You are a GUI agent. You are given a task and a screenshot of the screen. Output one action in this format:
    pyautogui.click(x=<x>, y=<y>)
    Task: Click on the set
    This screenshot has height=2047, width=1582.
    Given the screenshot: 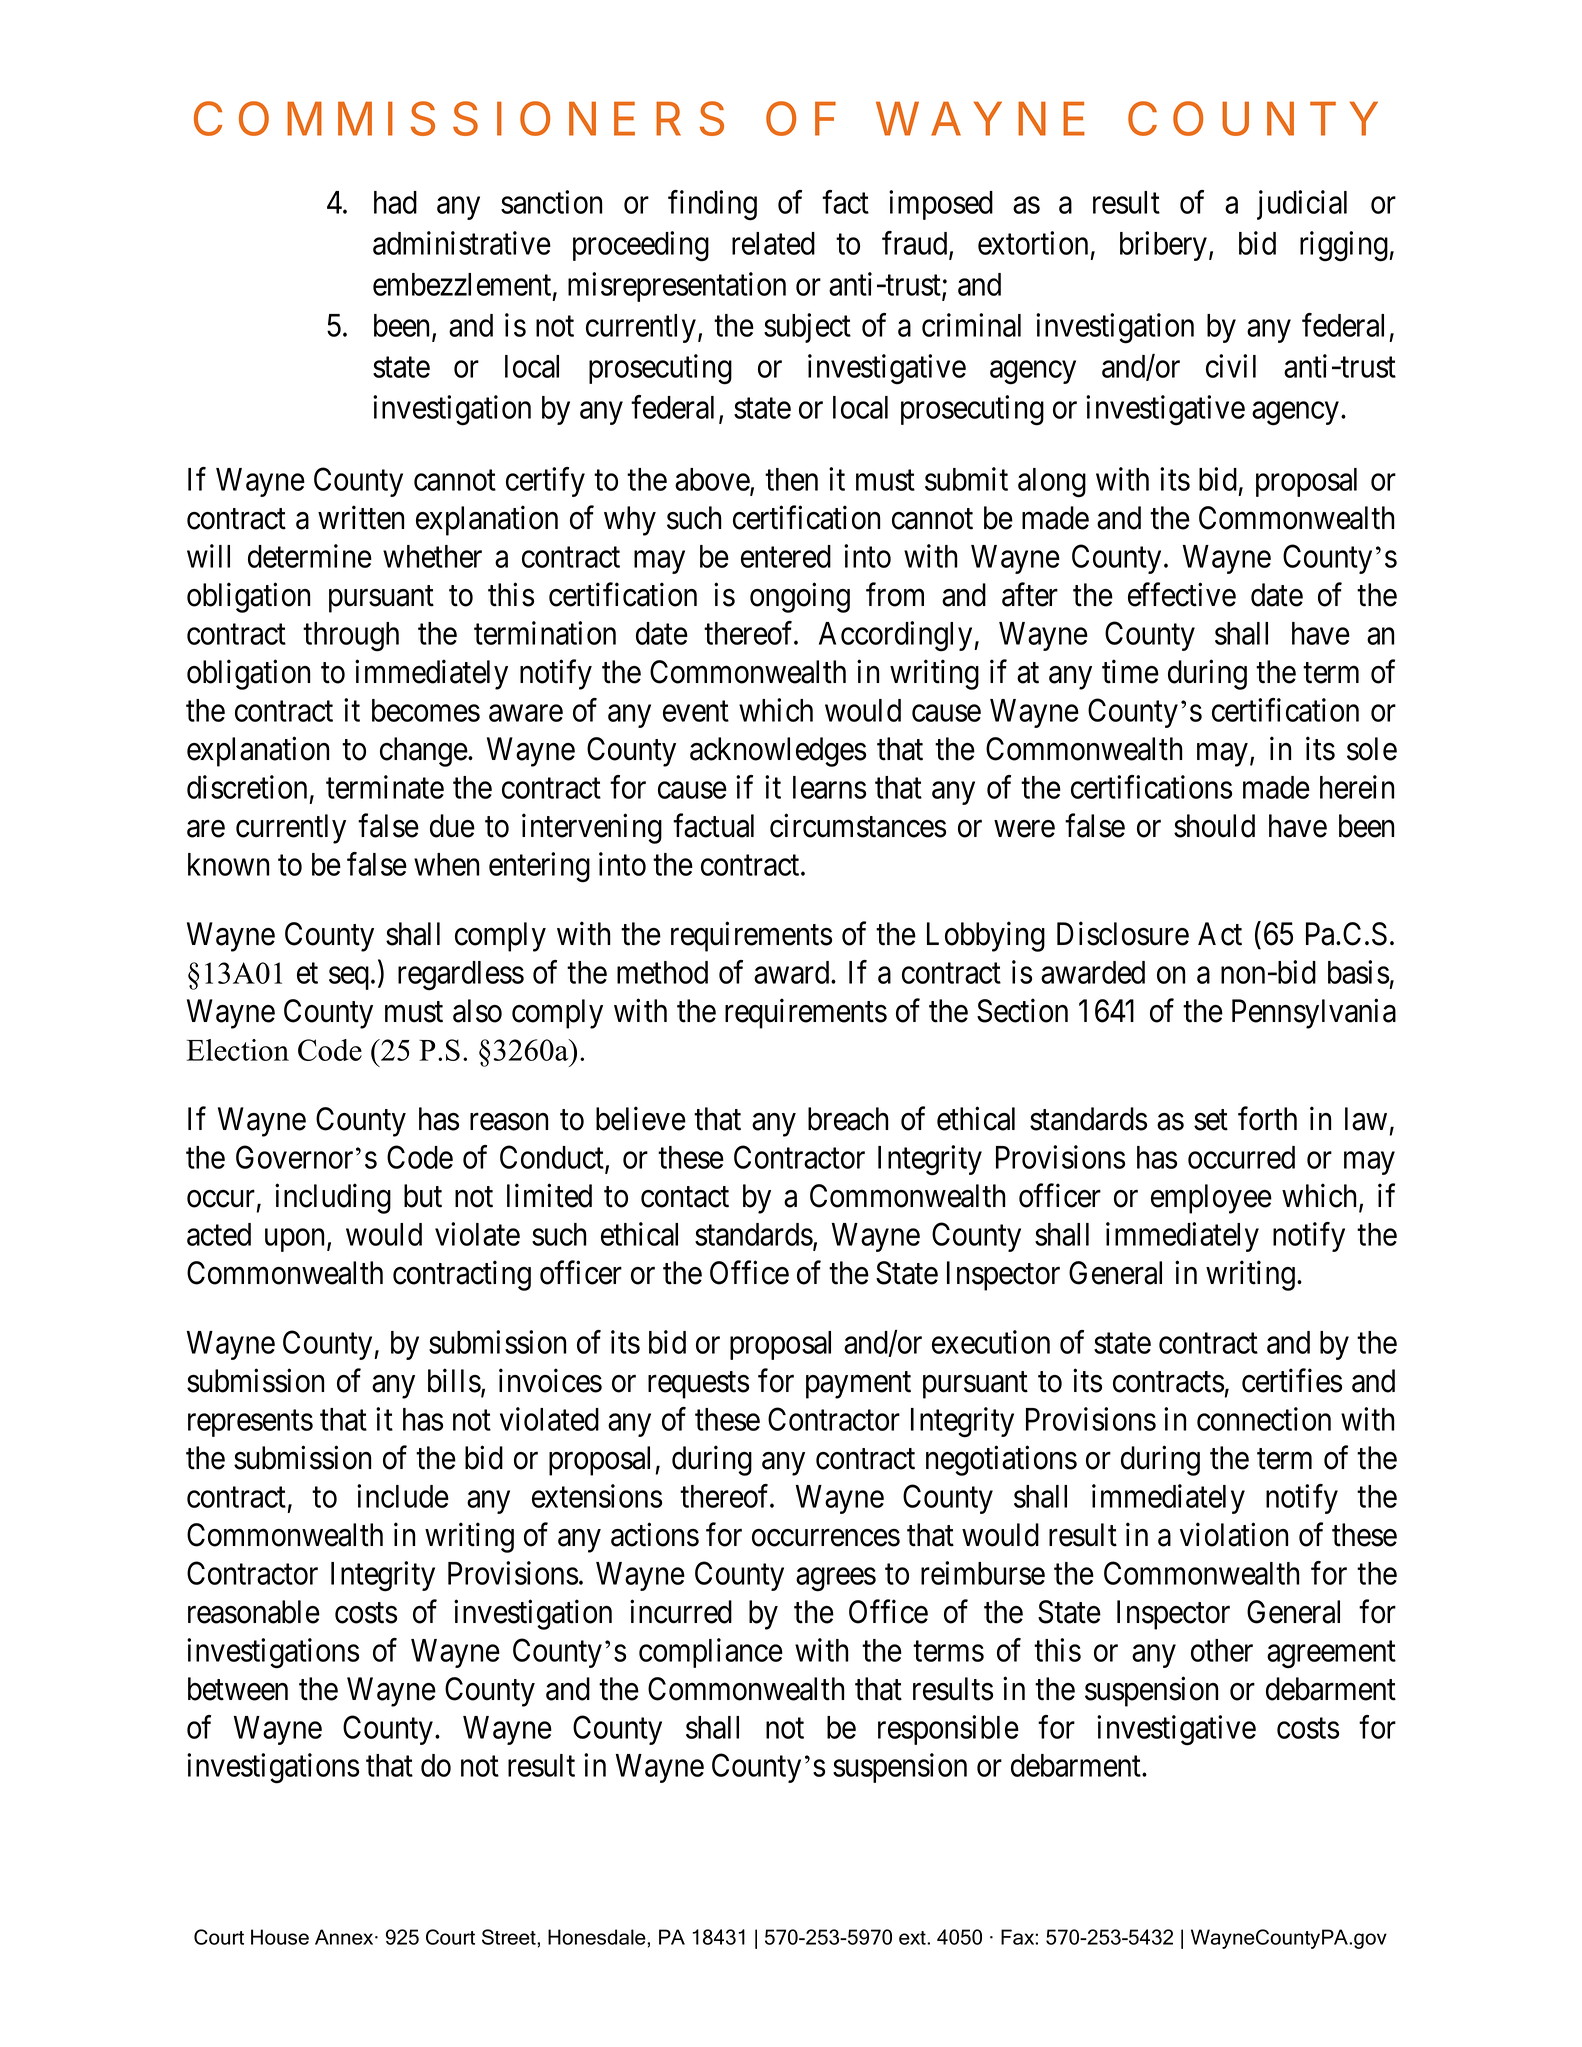 What is the action you would take?
    pyautogui.click(x=1211, y=1120)
